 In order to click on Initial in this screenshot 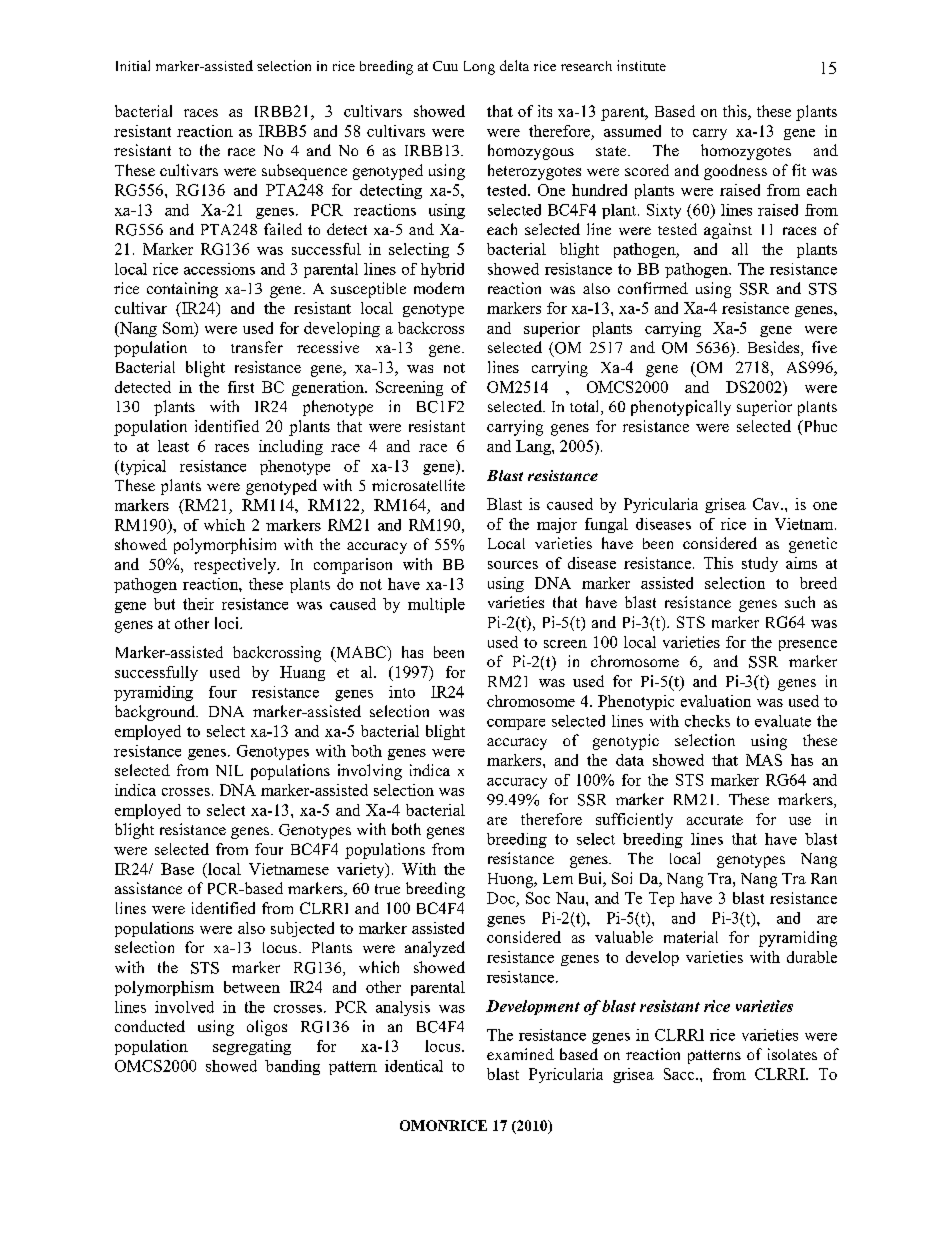, I will do `click(133, 65)`.
